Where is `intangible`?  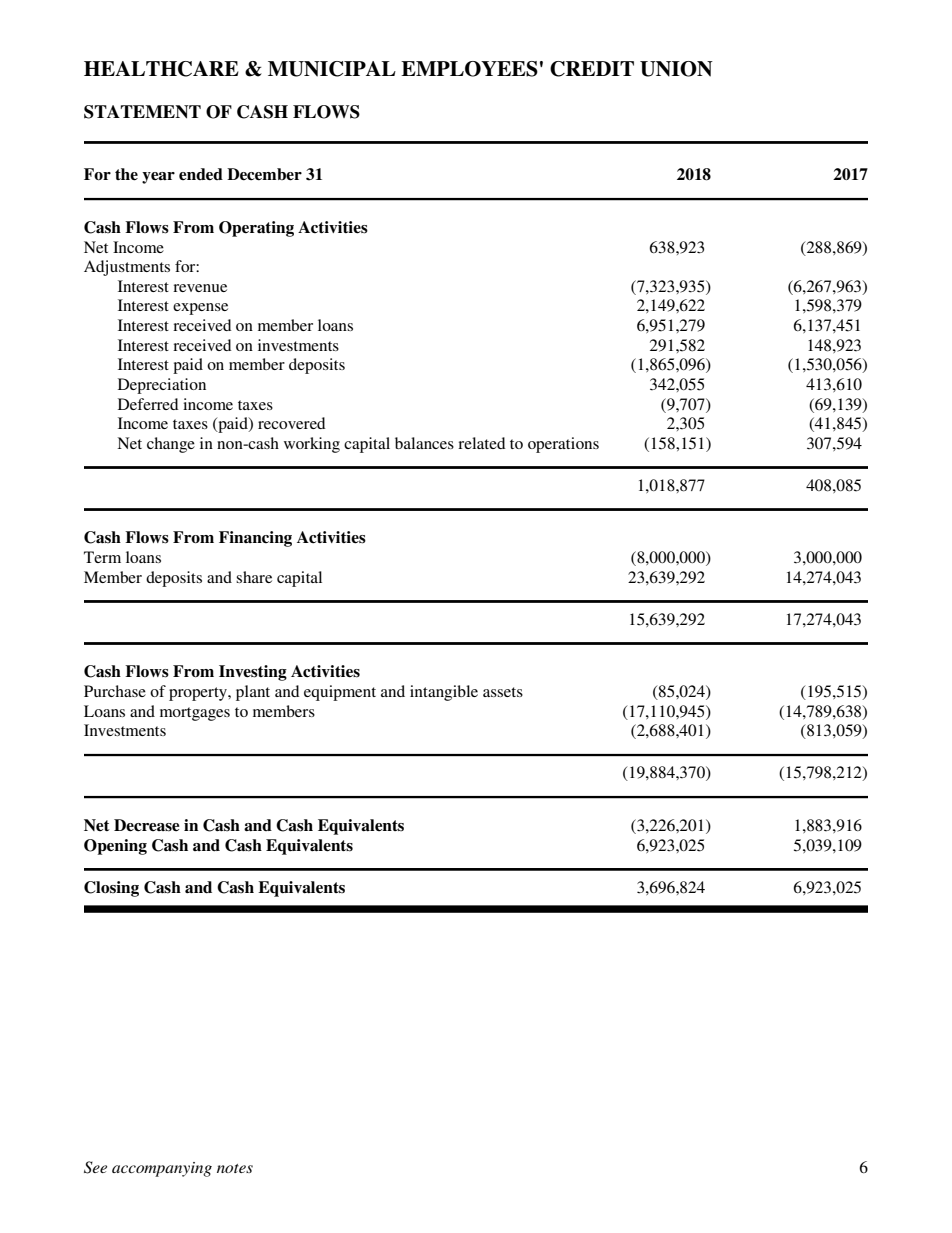
intangible is located at coordinates (444, 693).
